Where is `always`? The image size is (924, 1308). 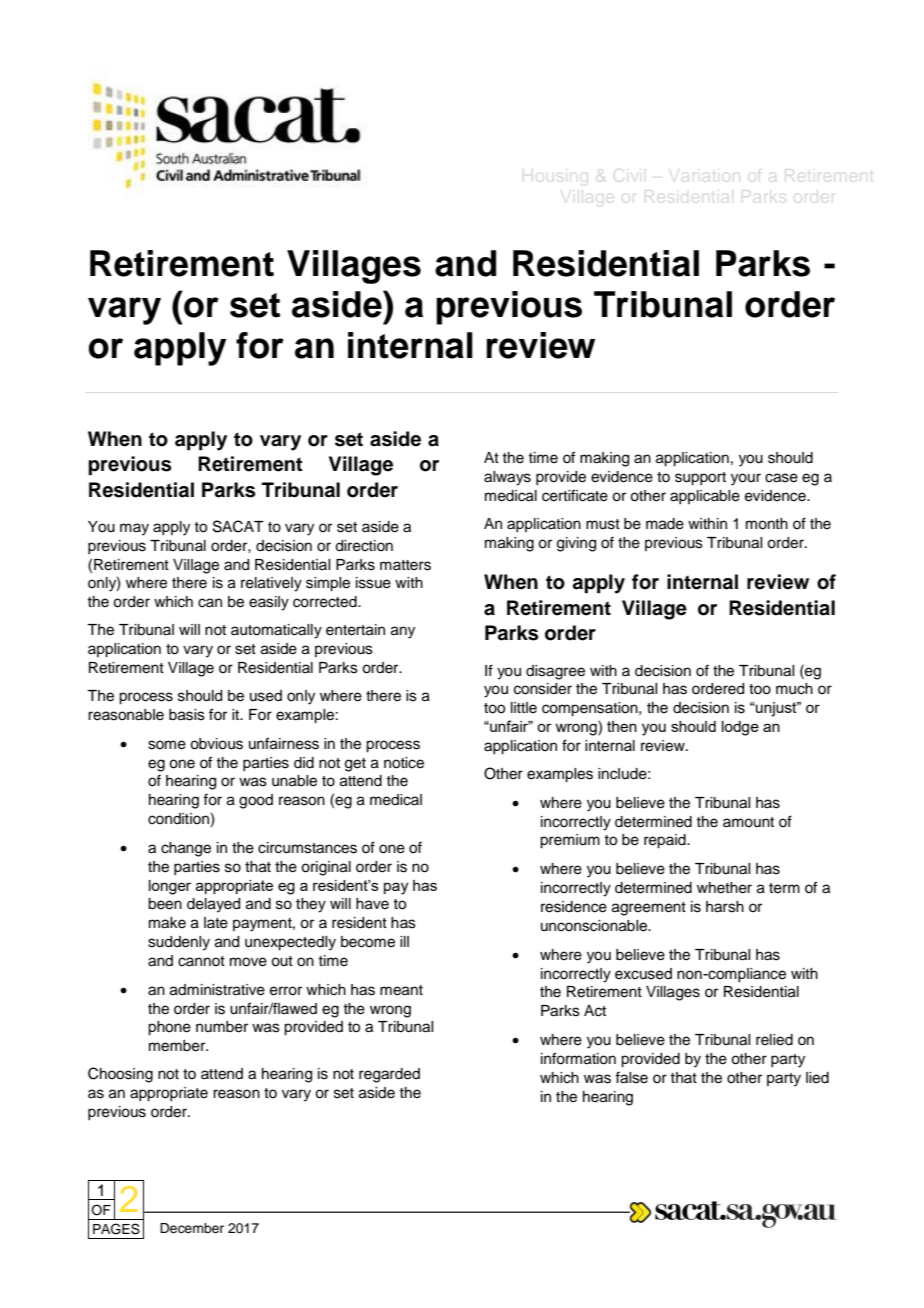 always is located at coordinates (507, 478).
